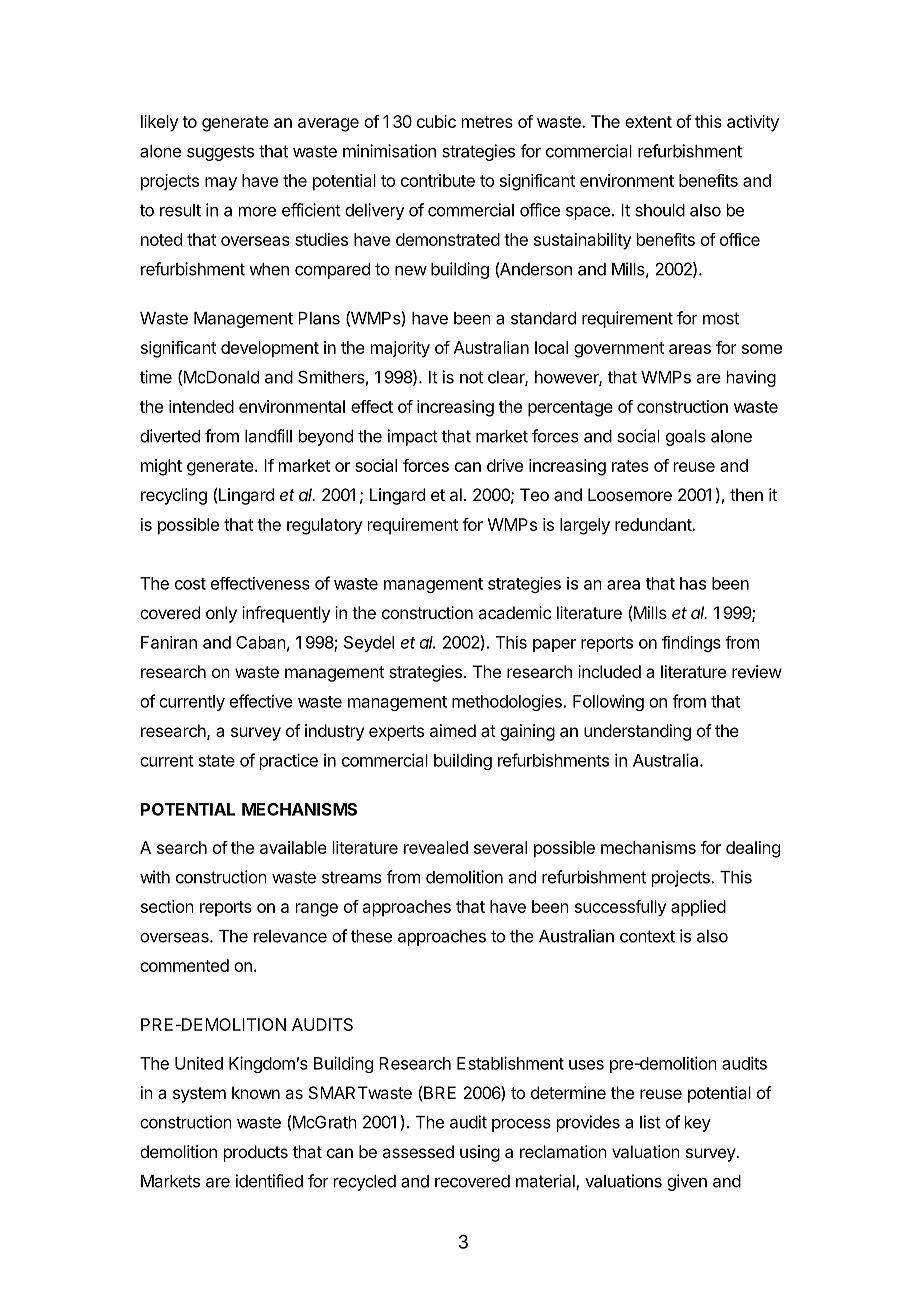 The width and height of the screenshot is (924, 1308). I want to click on state, so click(217, 761).
